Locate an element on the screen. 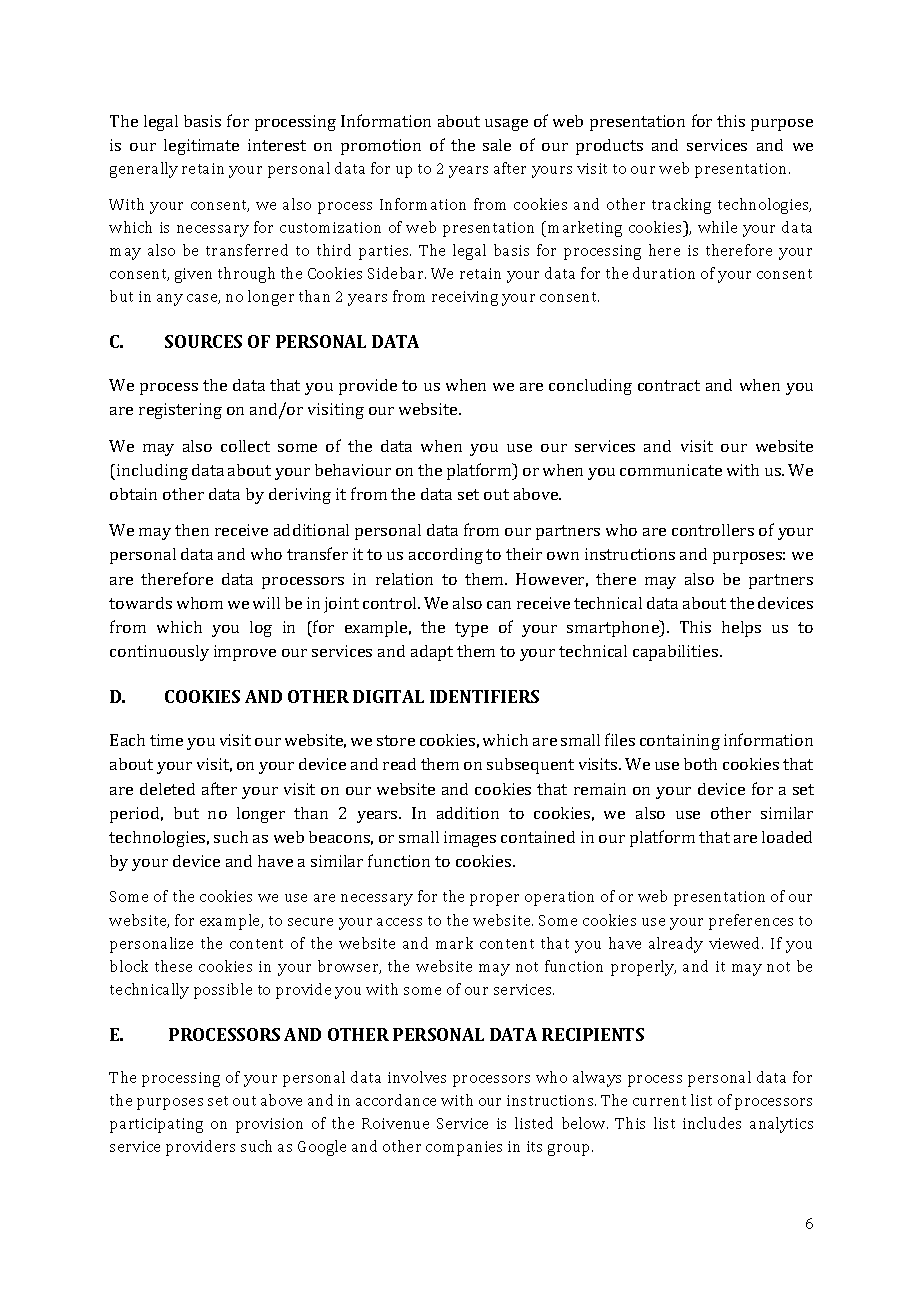  sale is located at coordinates (497, 145).
